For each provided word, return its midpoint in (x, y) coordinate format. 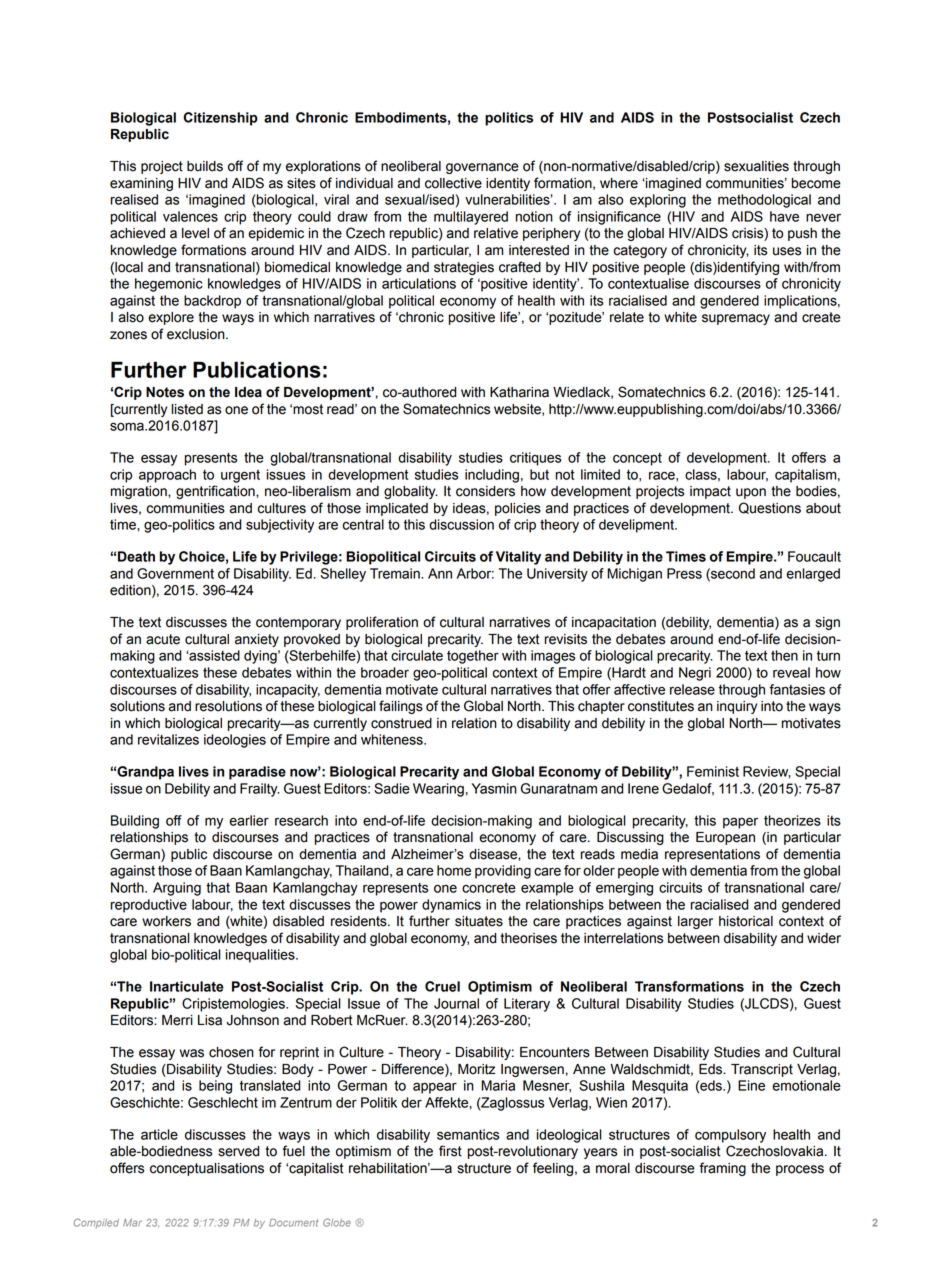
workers (166, 921)
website (518, 410)
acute (163, 639)
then (784, 655)
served (238, 1151)
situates (479, 921)
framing (723, 1169)
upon (751, 493)
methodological (764, 201)
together (473, 657)
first (450, 1151)
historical (746, 921)
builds (205, 166)
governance (482, 168)
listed (187, 409)
